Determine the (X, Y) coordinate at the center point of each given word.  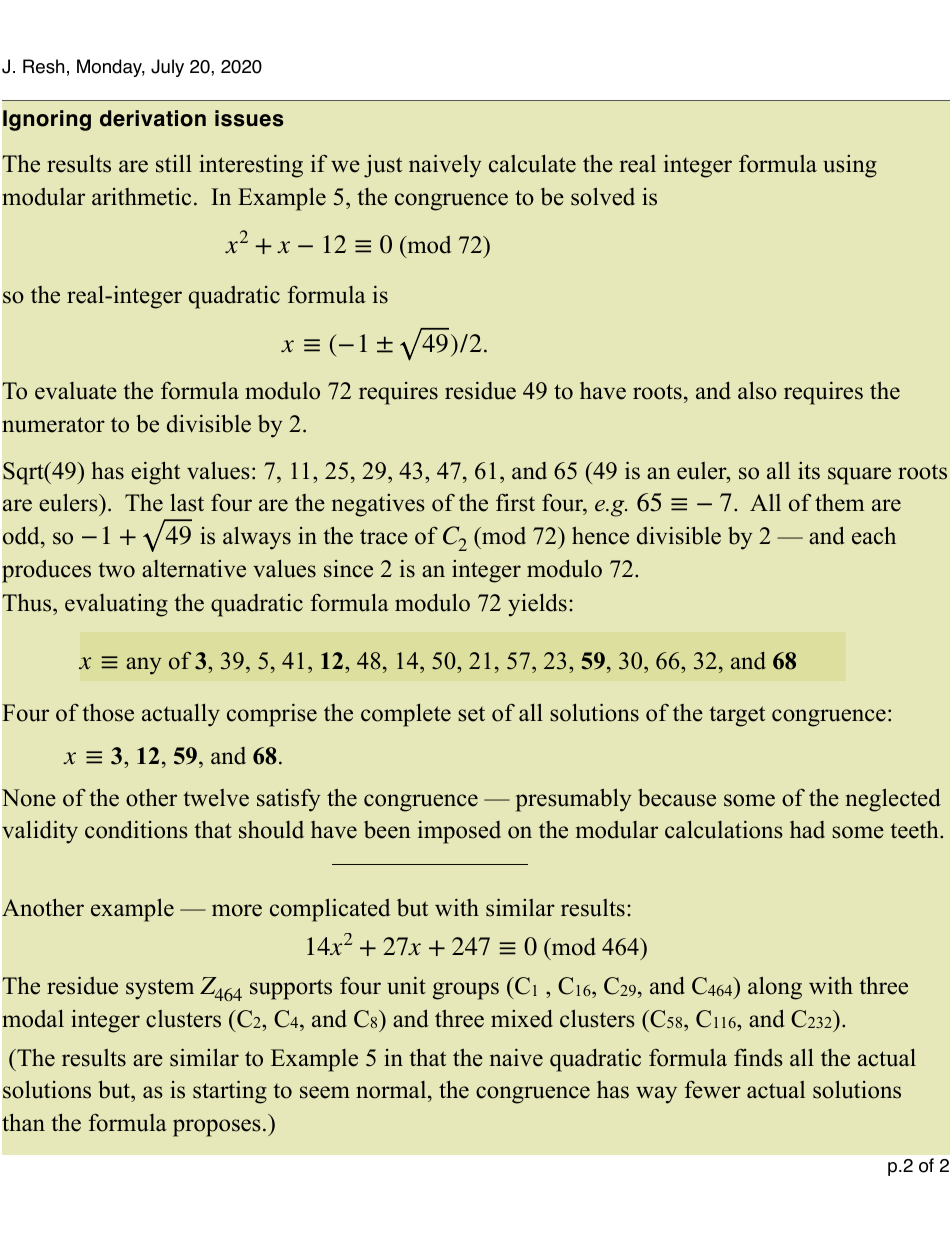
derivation (153, 118)
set (471, 714)
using (850, 166)
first (515, 503)
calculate (532, 163)
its (809, 471)
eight (155, 473)
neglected (893, 800)
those (108, 713)
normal (392, 1091)
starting (230, 1092)
